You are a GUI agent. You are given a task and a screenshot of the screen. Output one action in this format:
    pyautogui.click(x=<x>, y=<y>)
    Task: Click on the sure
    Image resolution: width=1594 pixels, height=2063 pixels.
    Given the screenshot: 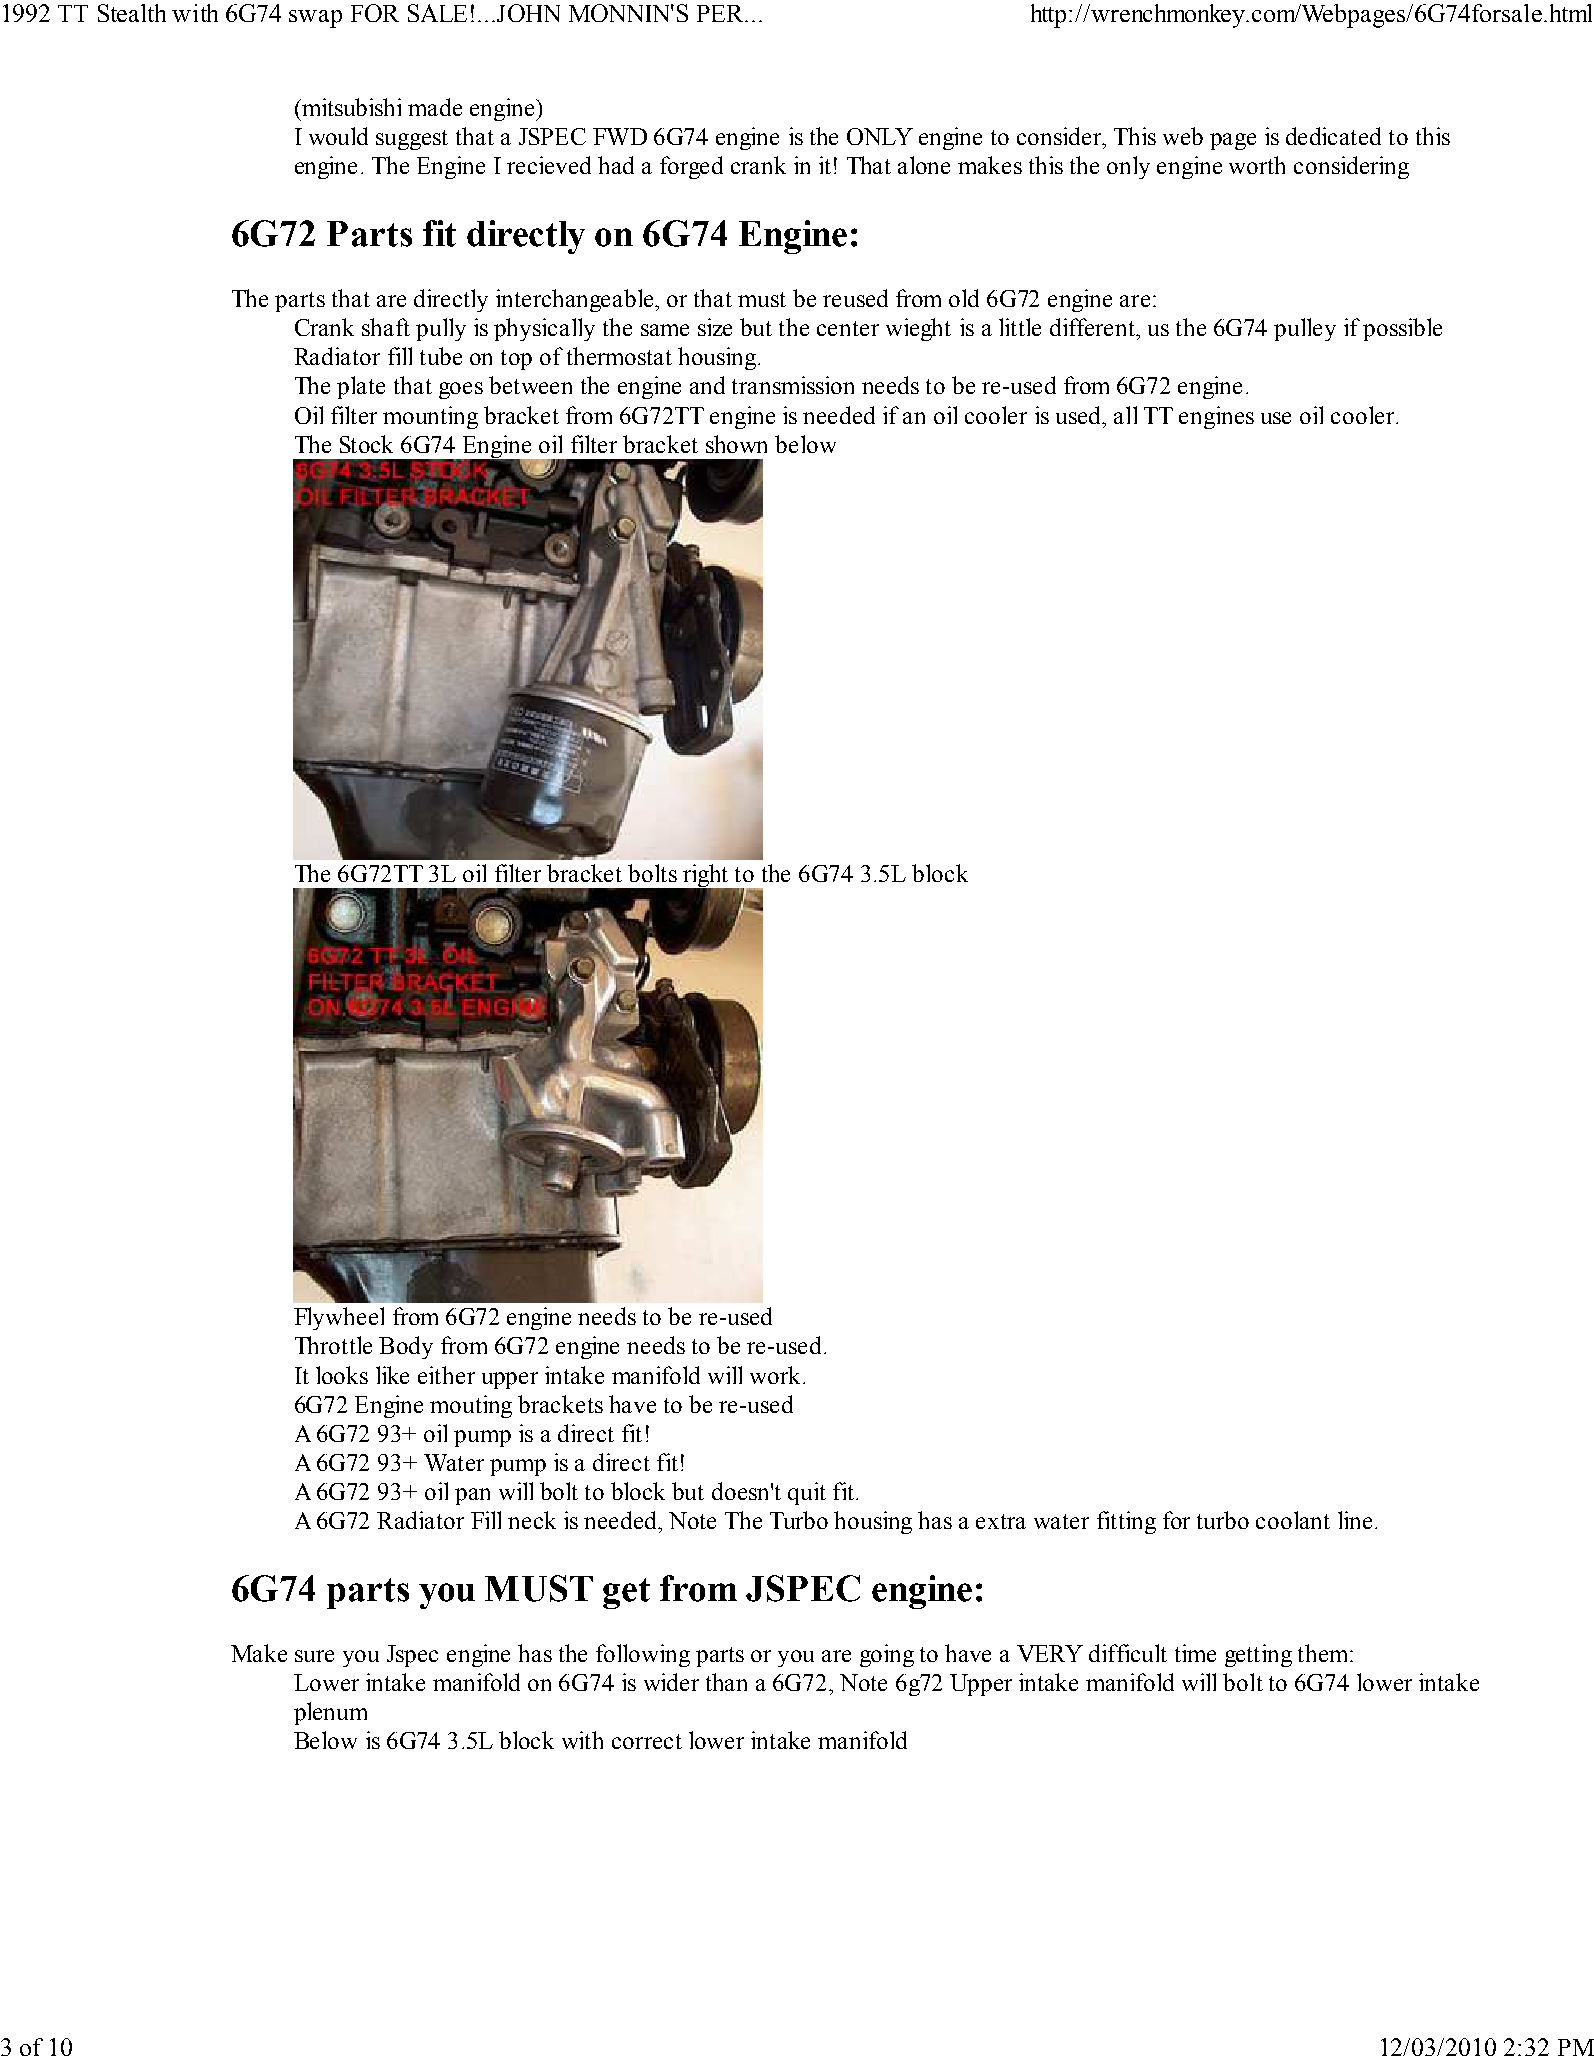 What is the action you would take?
    pyautogui.click(x=314, y=1656)
